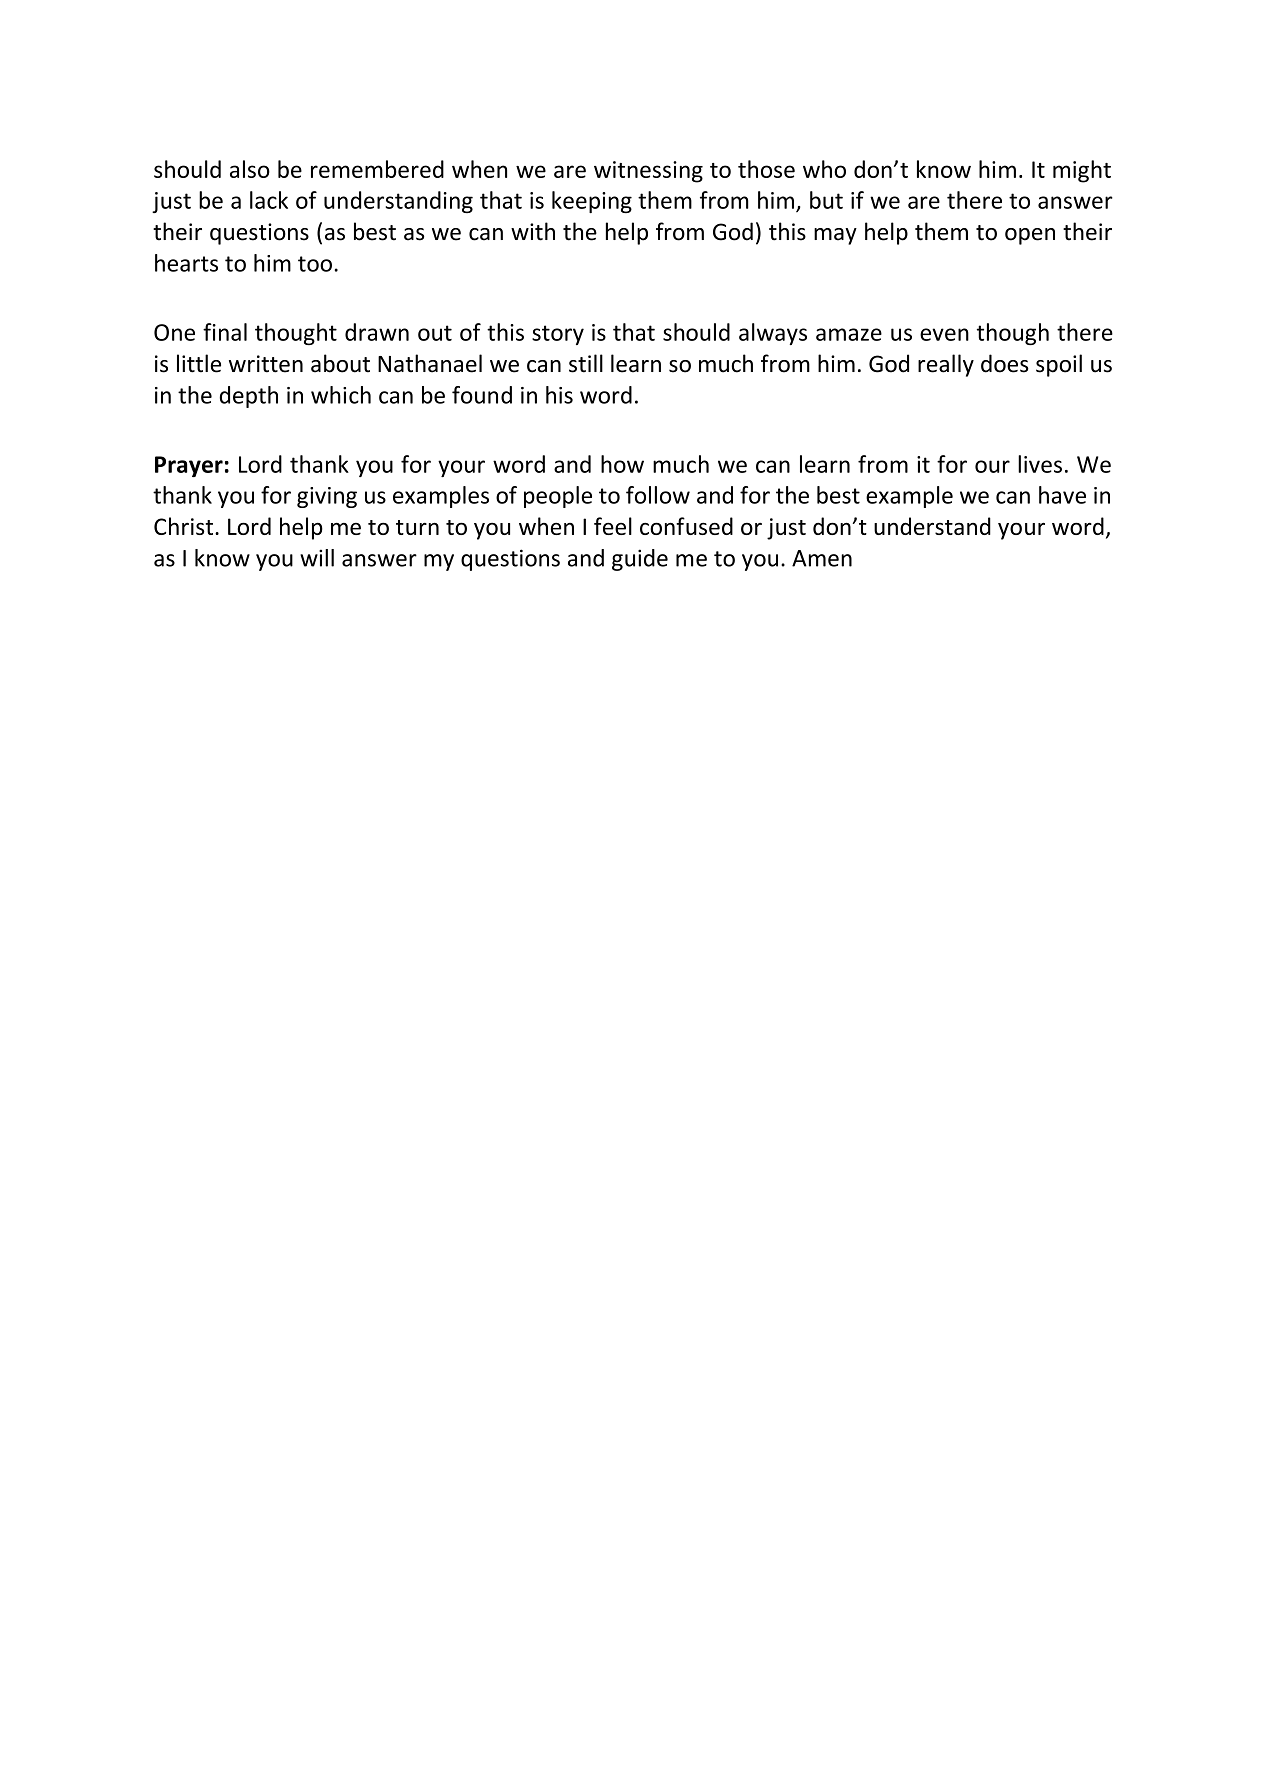  Describe the element at coordinates (944, 334) in the screenshot. I see `even` at that location.
